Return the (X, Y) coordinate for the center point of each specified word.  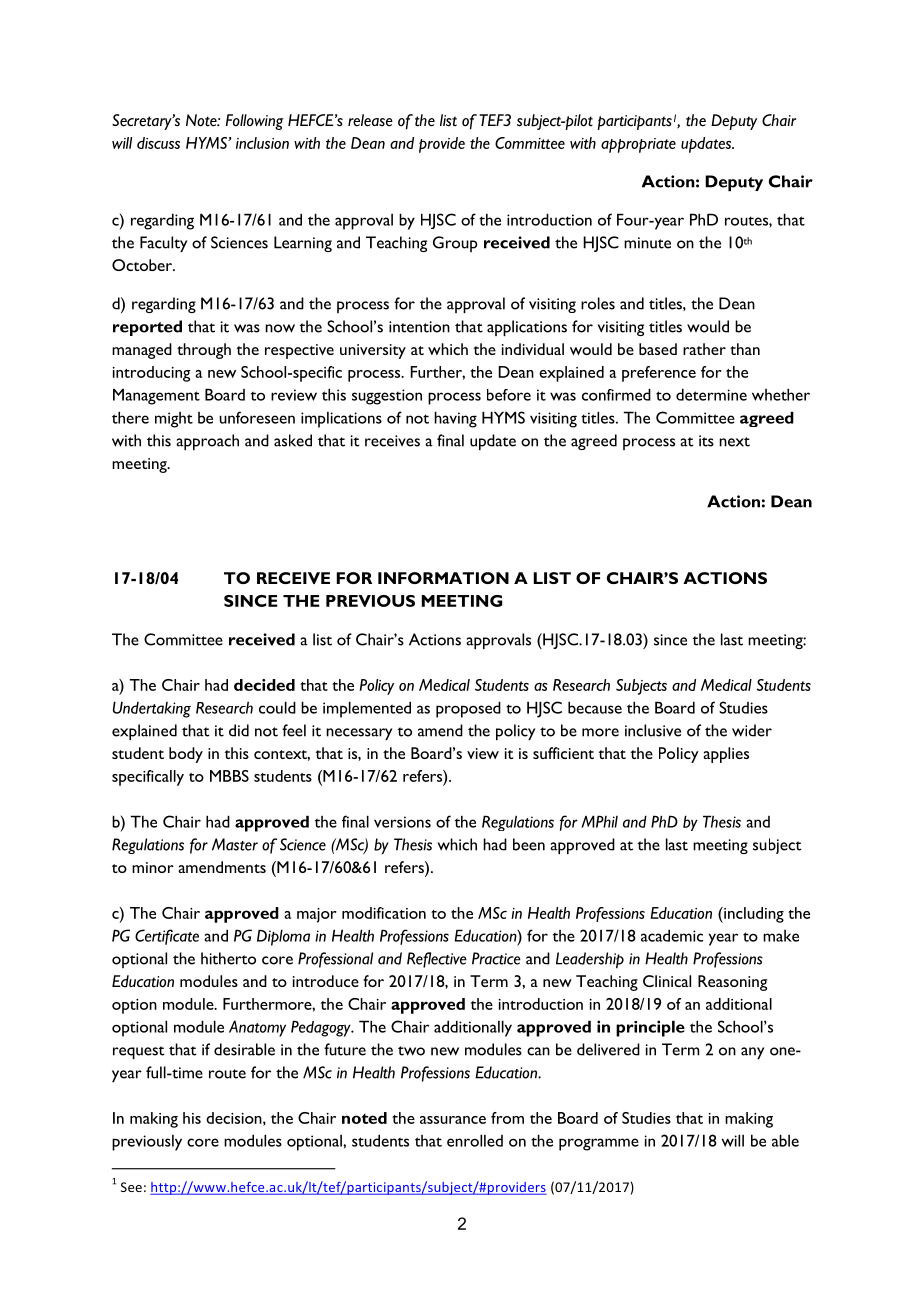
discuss (158, 143)
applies (726, 755)
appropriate (638, 145)
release (370, 120)
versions (402, 822)
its (706, 441)
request (138, 1052)
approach (207, 442)
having (455, 419)
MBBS (229, 776)
